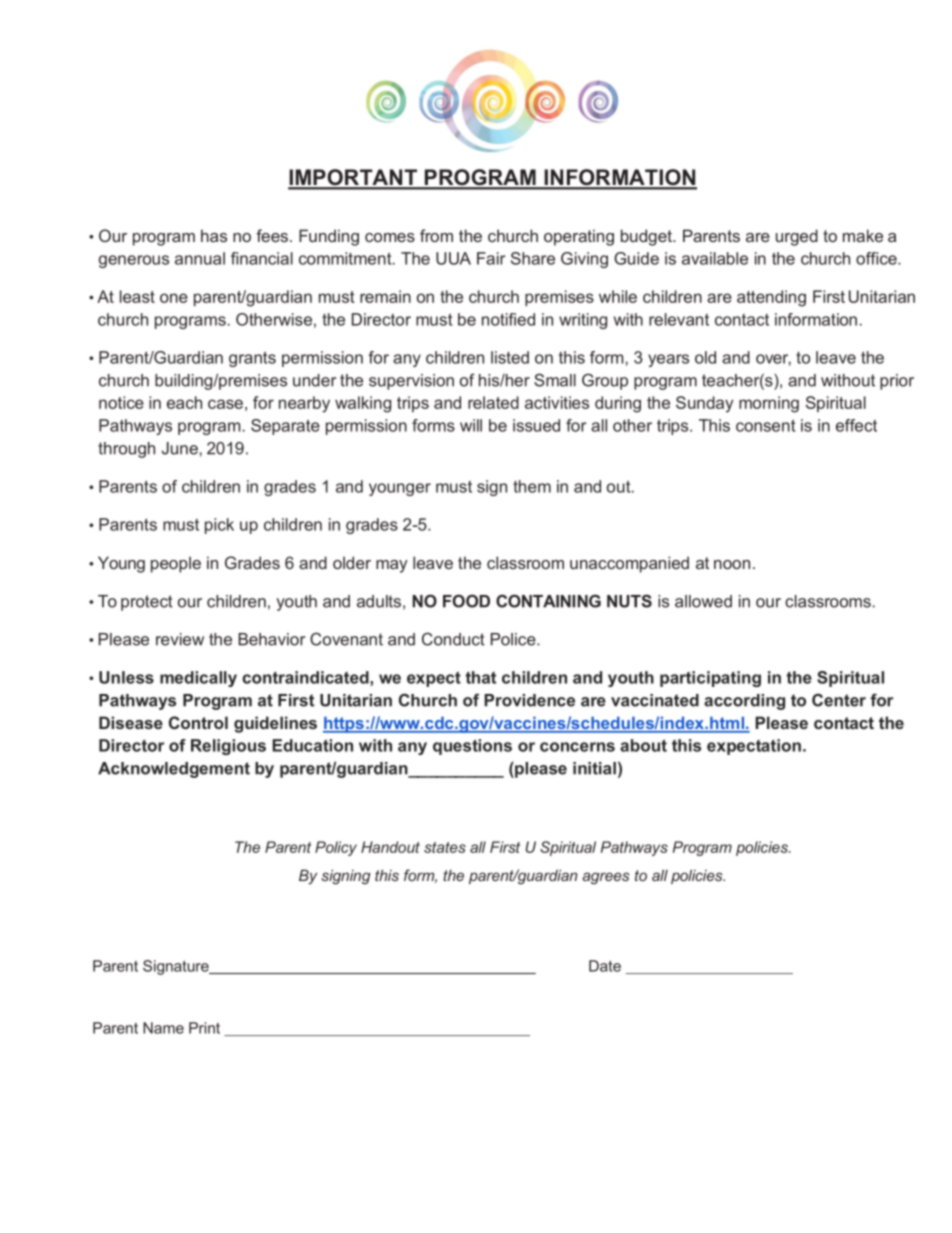  Describe the element at coordinates (605, 878) in the document. I see `agrees` at that location.
